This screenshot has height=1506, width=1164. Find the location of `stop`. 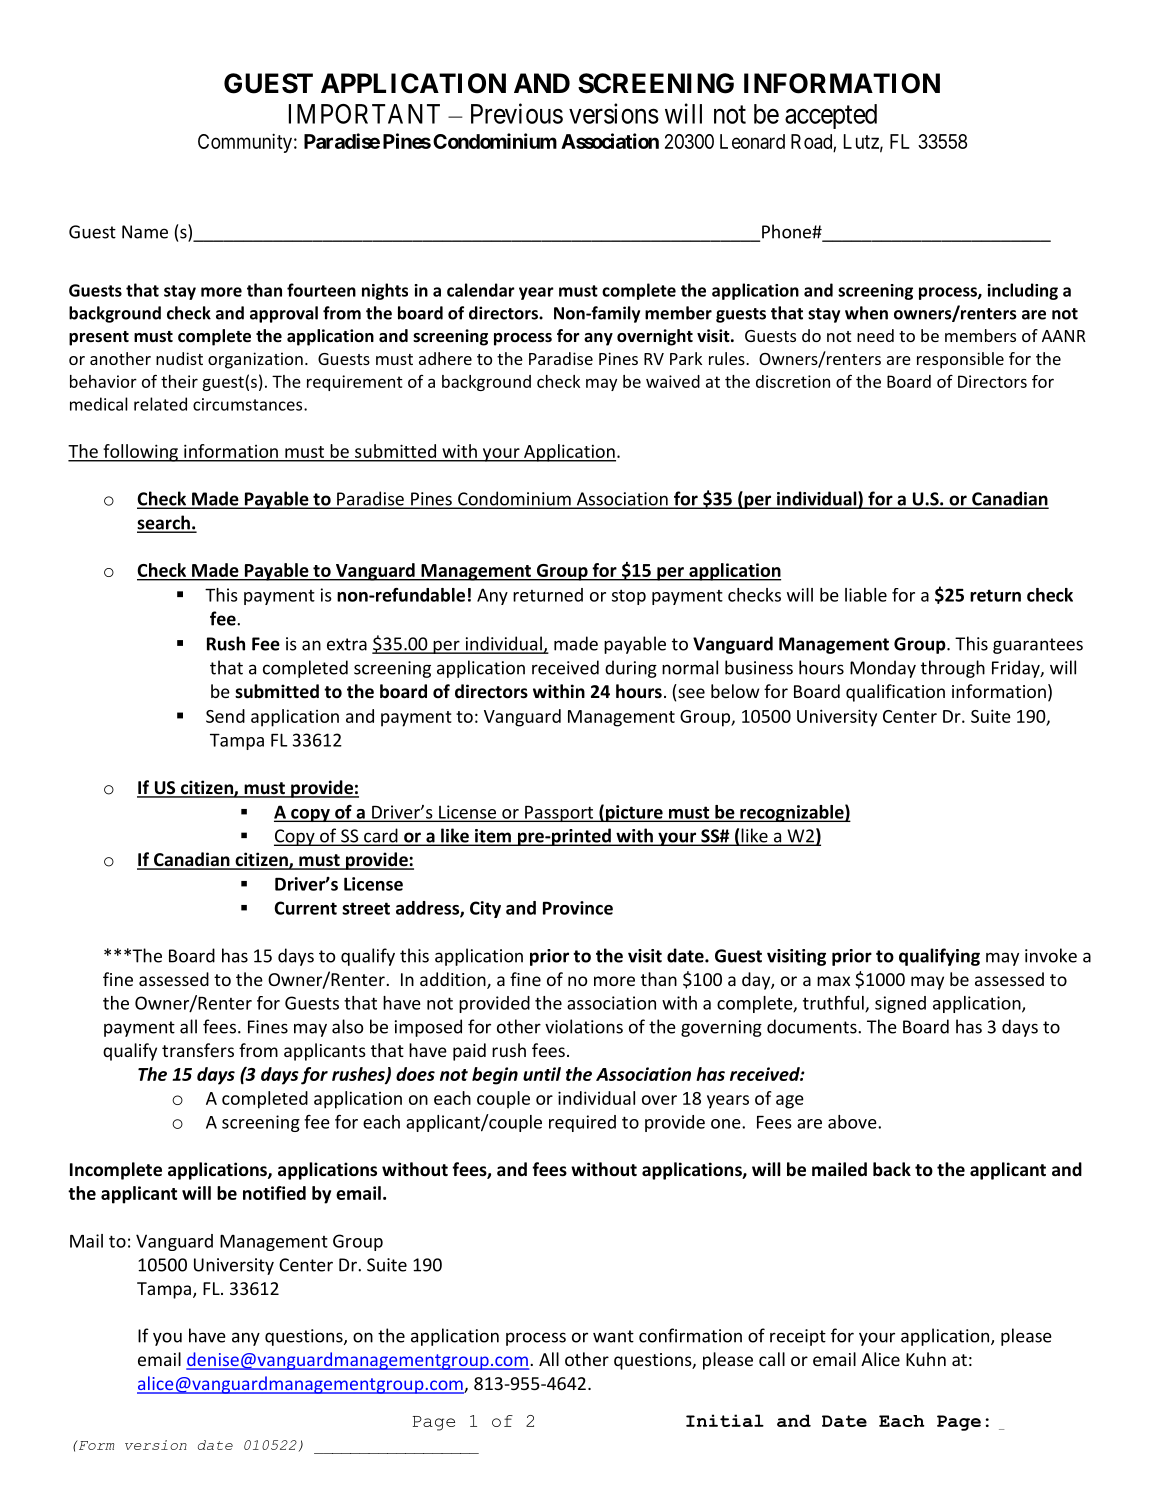

stop is located at coordinates (629, 597).
